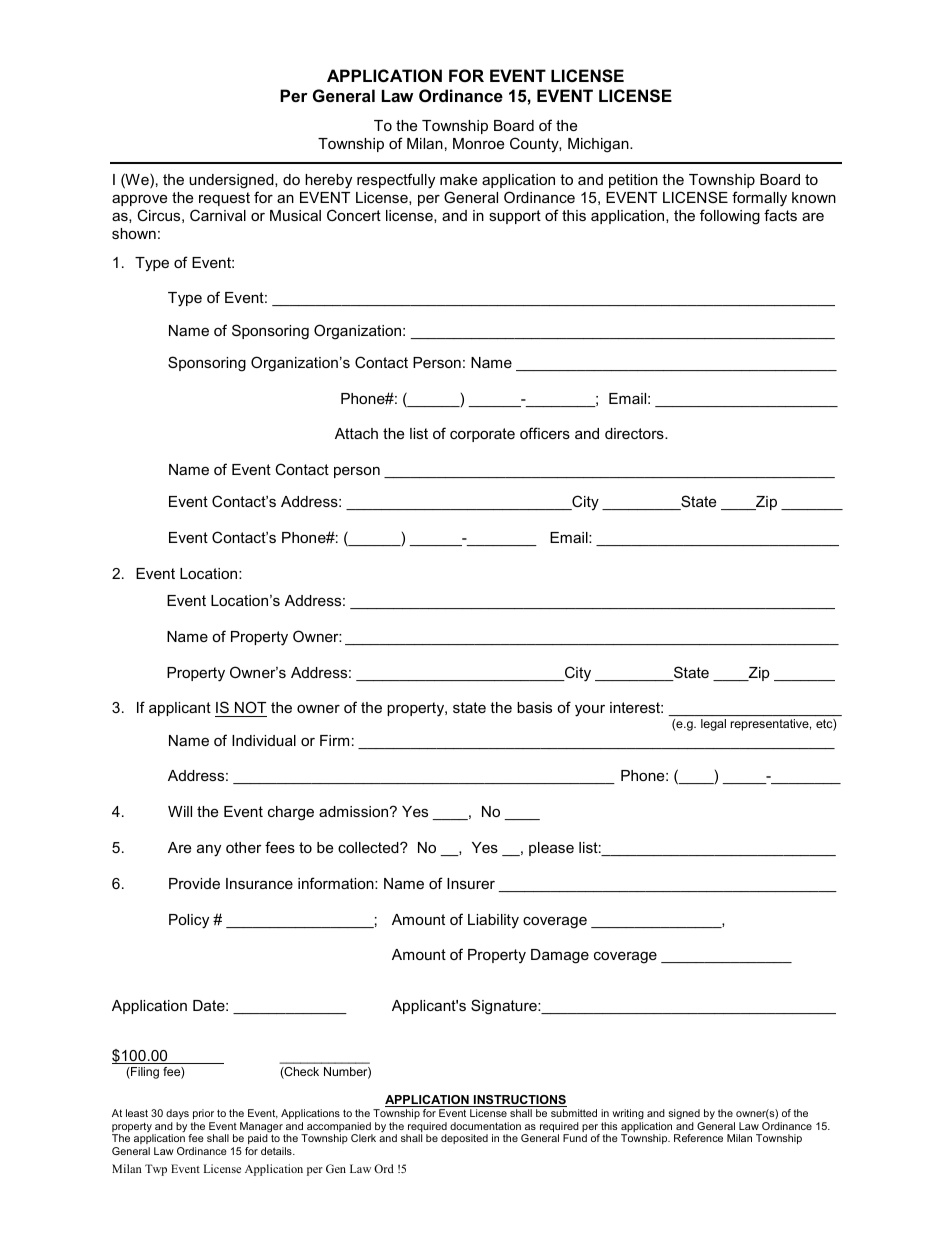  I want to click on Reference, so click(698, 1138).
